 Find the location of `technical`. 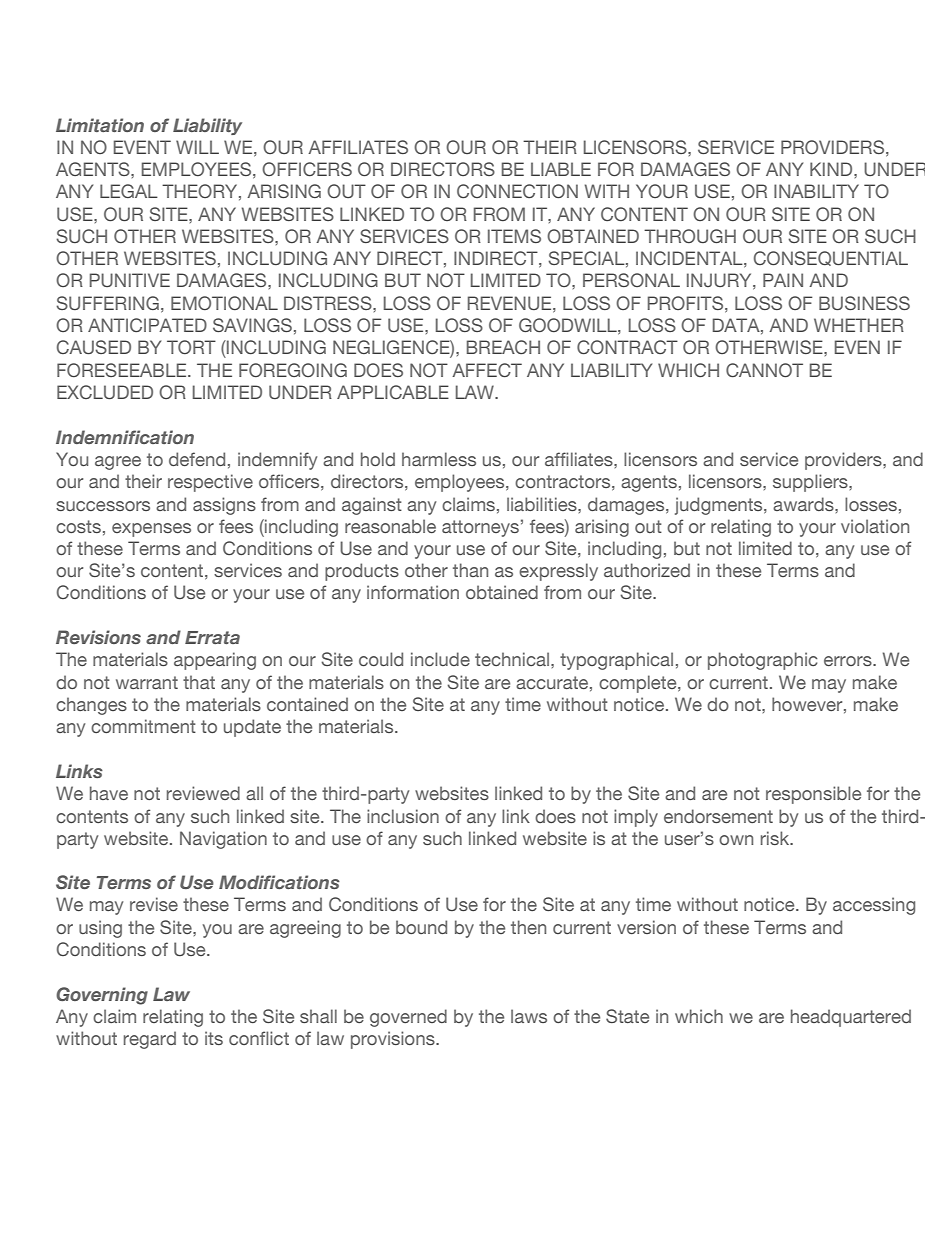

technical is located at coordinates (512, 659).
